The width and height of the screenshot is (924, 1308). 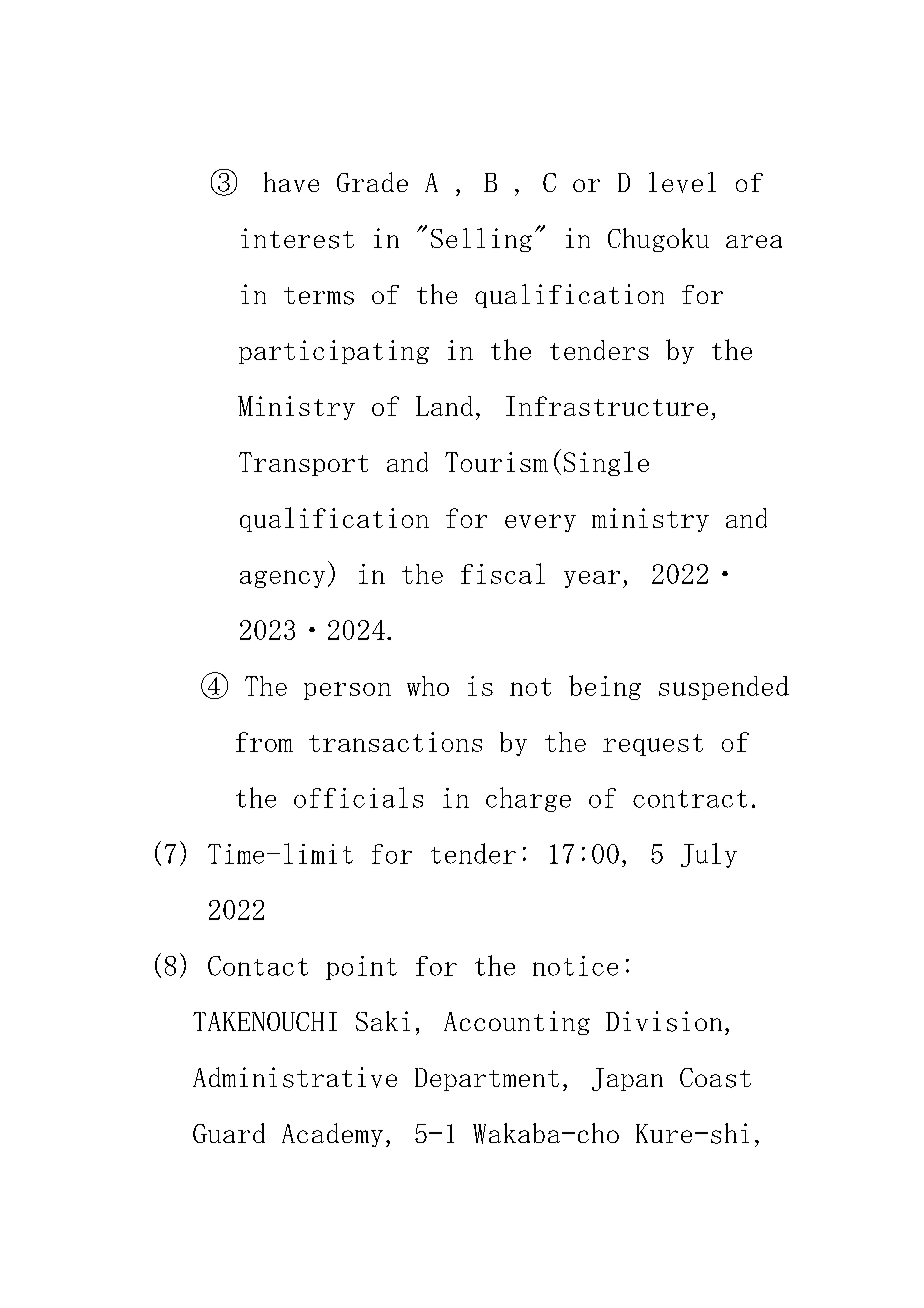 I want to click on participating, so click(x=334, y=352).
